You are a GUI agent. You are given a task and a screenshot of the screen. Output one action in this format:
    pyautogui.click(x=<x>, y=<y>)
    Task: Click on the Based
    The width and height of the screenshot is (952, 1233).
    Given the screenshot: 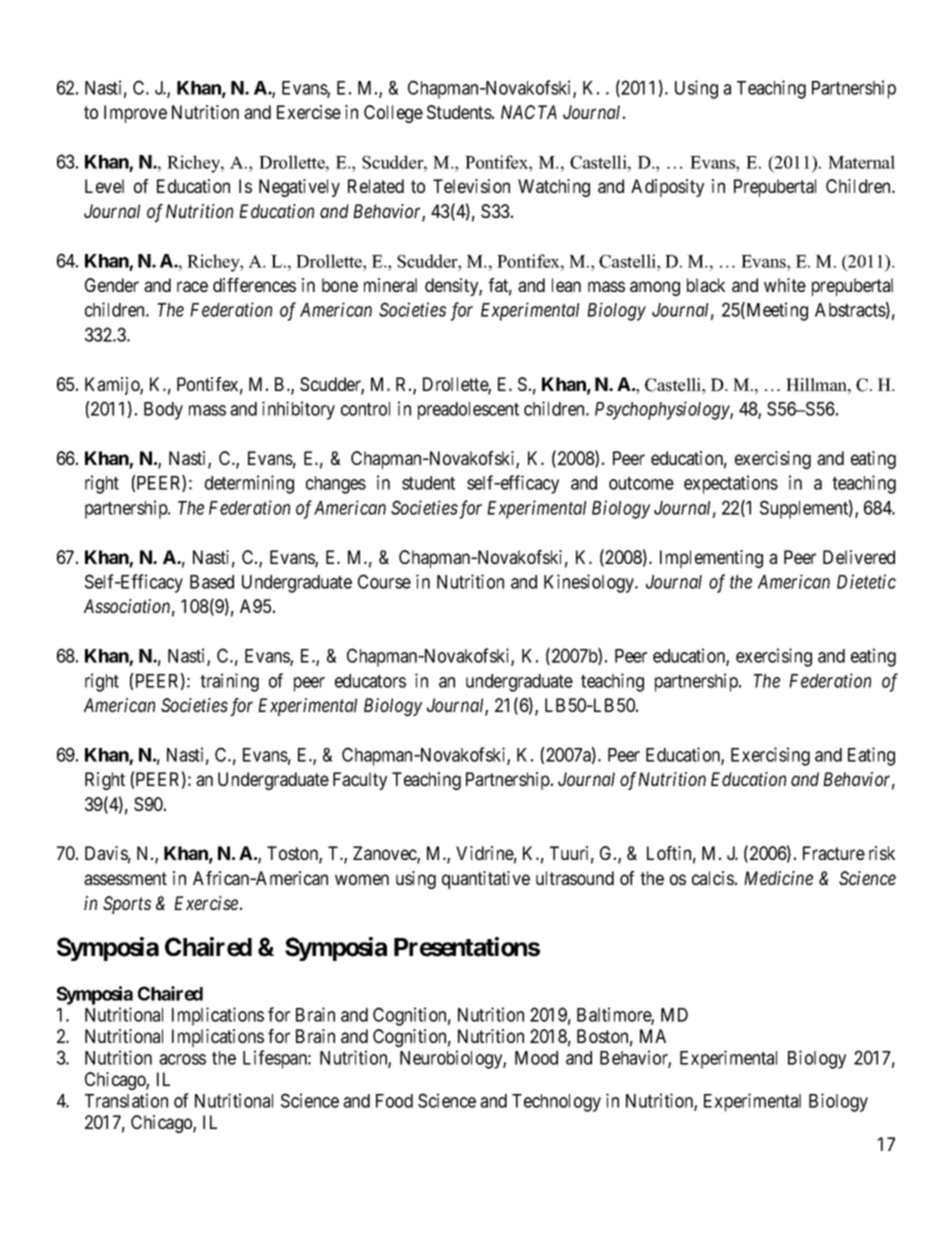 What is the action you would take?
    pyautogui.click(x=212, y=582)
